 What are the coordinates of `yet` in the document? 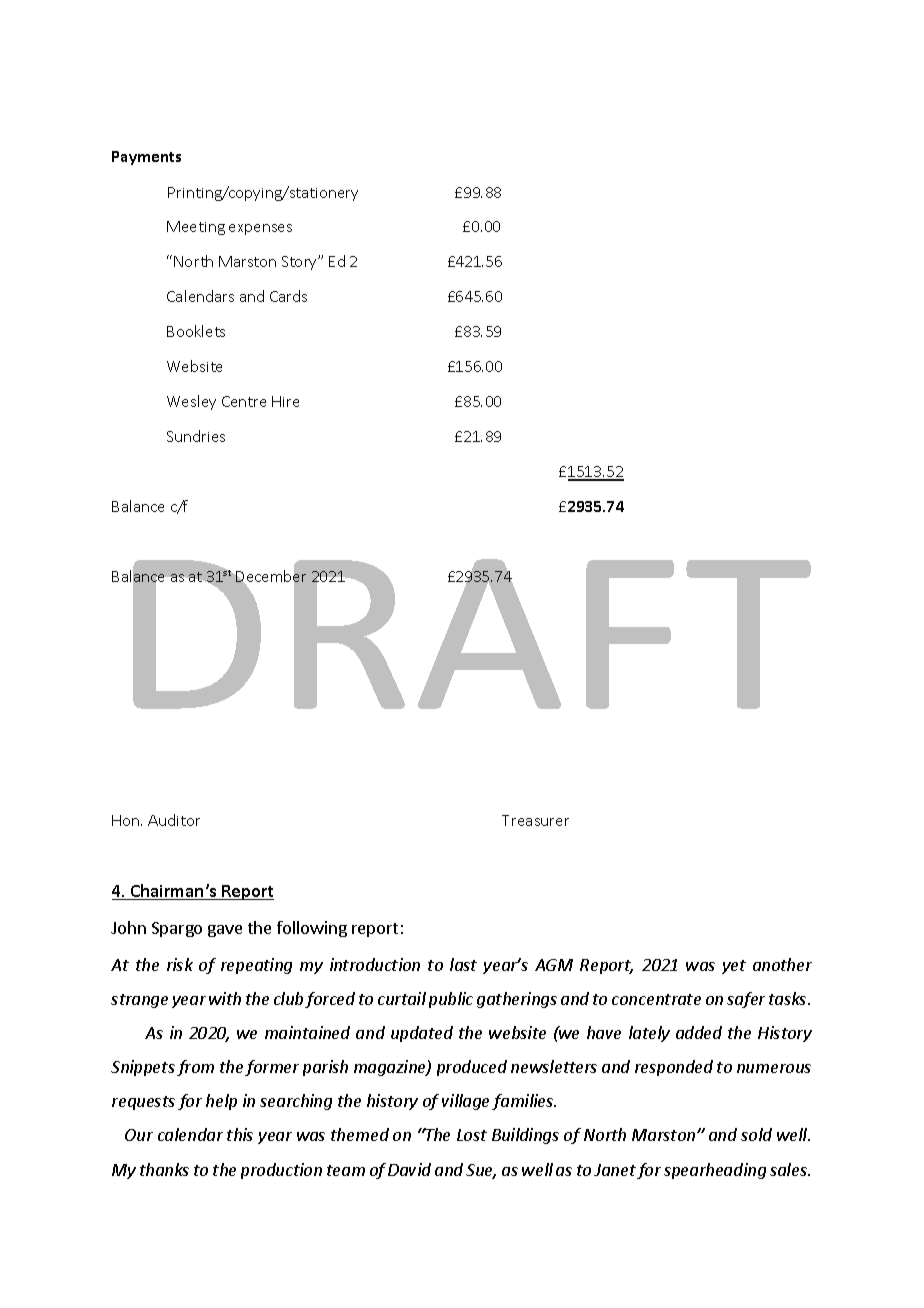 It's located at (734, 967).
